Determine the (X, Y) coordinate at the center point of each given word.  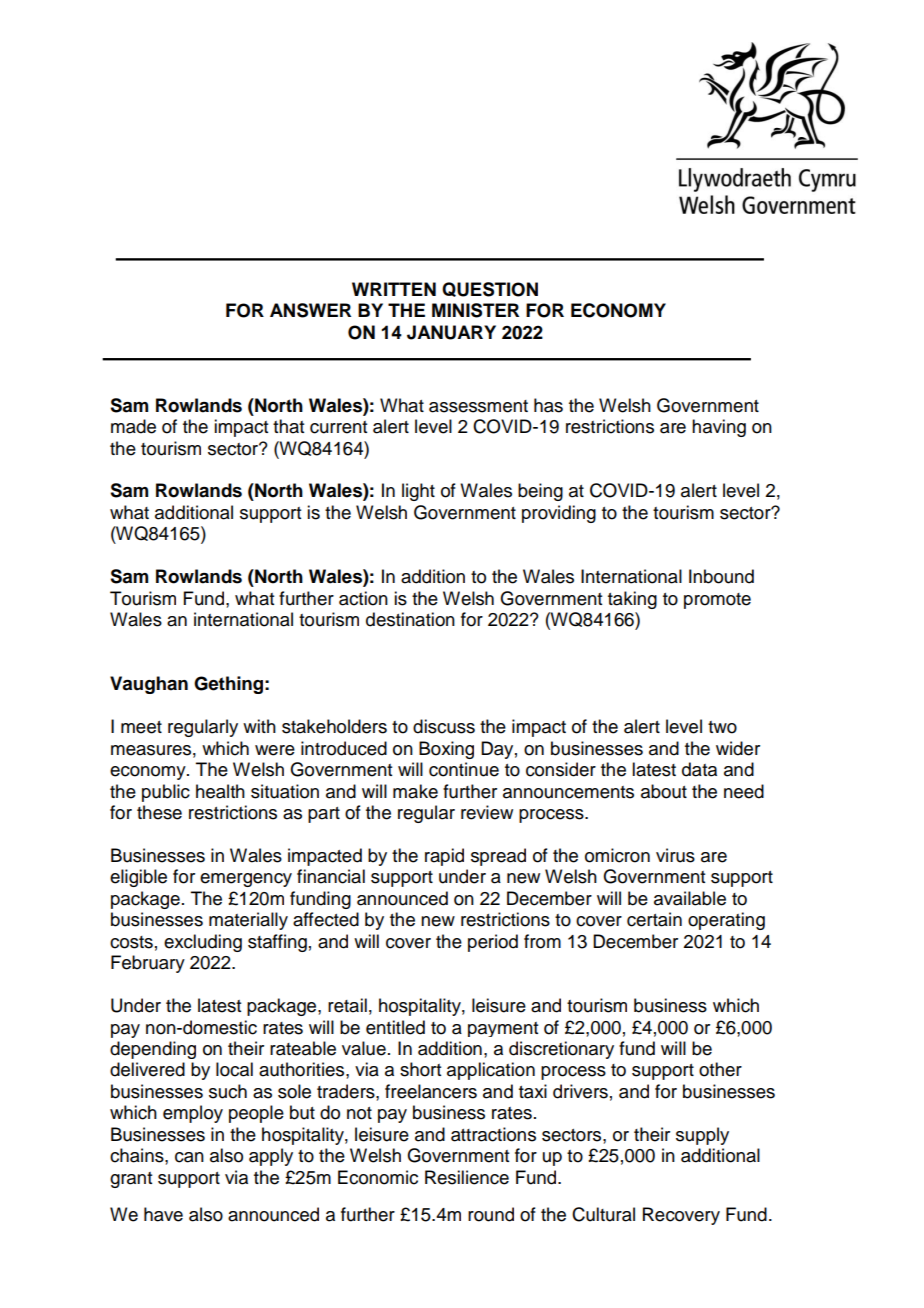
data (699, 769)
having (719, 428)
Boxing (446, 750)
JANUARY (451, 332)
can (189, 1157)
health (220, 791)
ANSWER (310, 310)
